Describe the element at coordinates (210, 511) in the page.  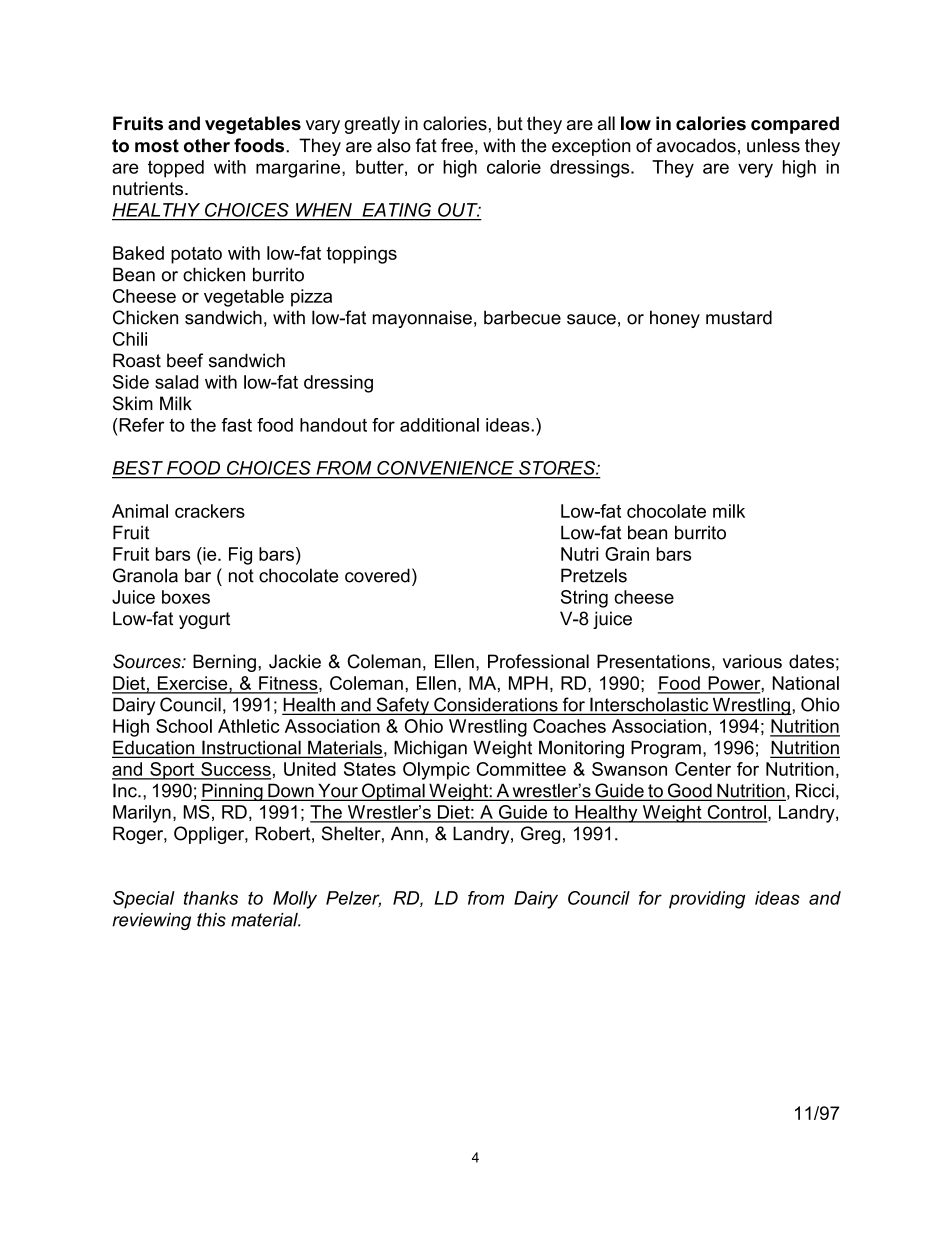
I see `crackers` at that location.
